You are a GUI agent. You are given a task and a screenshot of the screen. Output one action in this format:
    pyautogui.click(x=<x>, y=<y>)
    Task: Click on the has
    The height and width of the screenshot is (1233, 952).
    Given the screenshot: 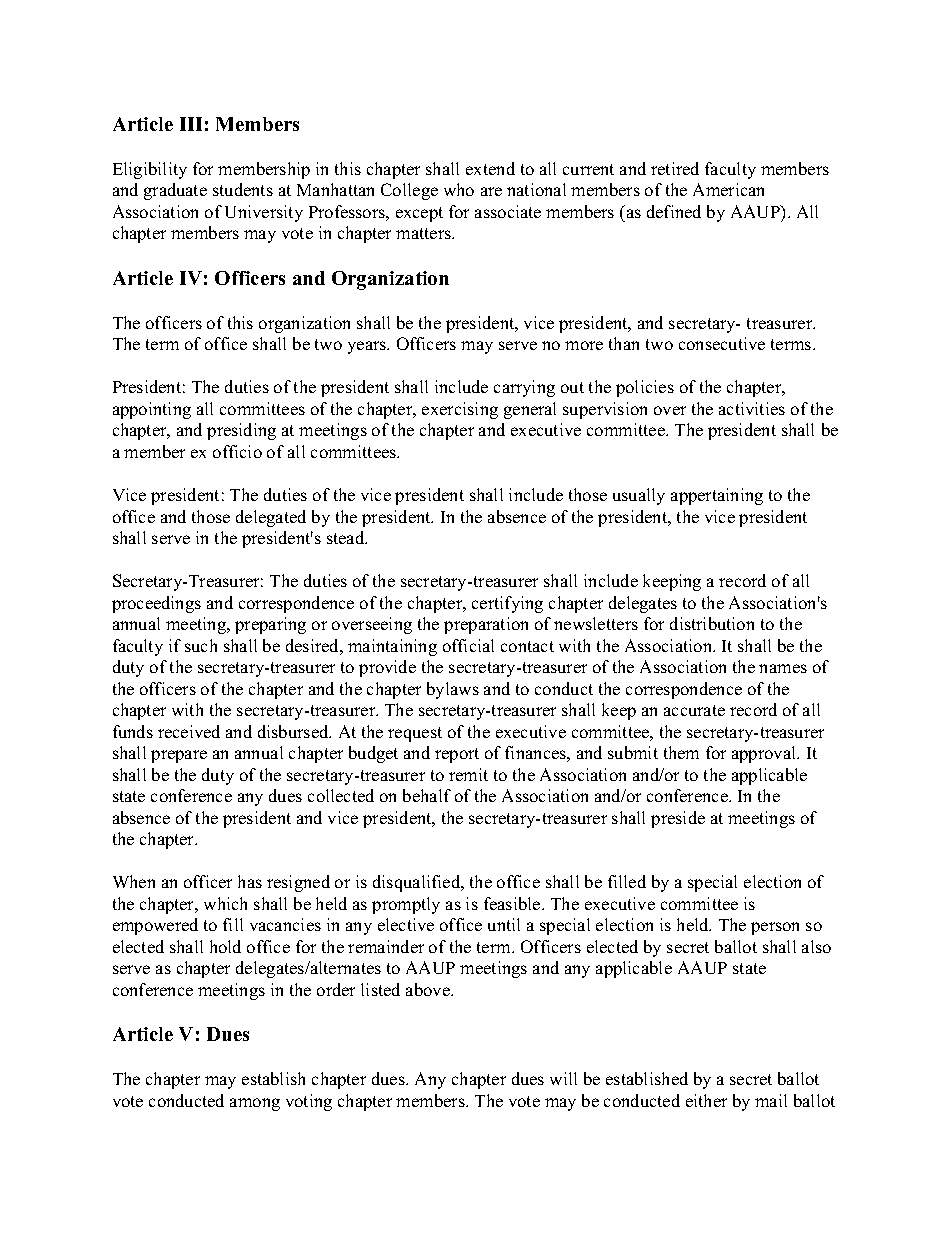 What is the action you would take?
    pyautogui.click(x=250, y=881)
